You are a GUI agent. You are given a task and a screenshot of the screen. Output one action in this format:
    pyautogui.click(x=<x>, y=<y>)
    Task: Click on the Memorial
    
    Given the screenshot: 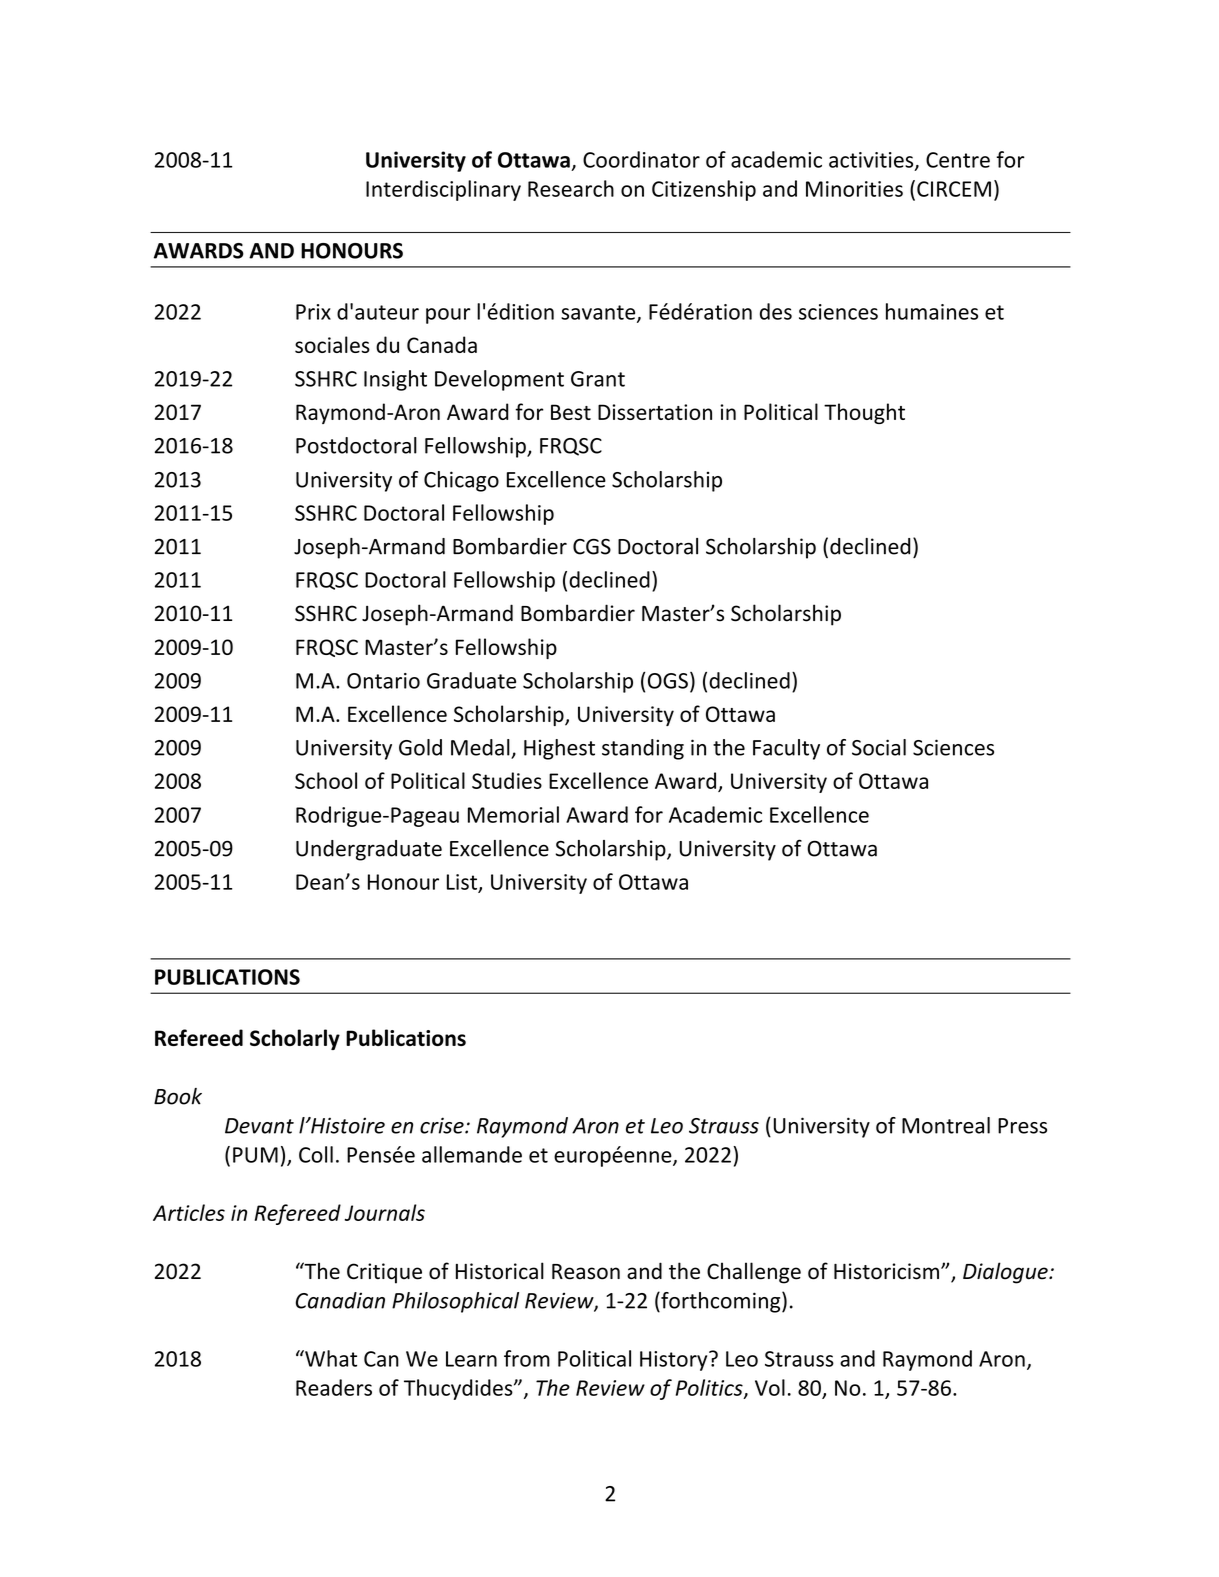 What is the action you would take?
    pyautogui.click(x=513, y=814)
